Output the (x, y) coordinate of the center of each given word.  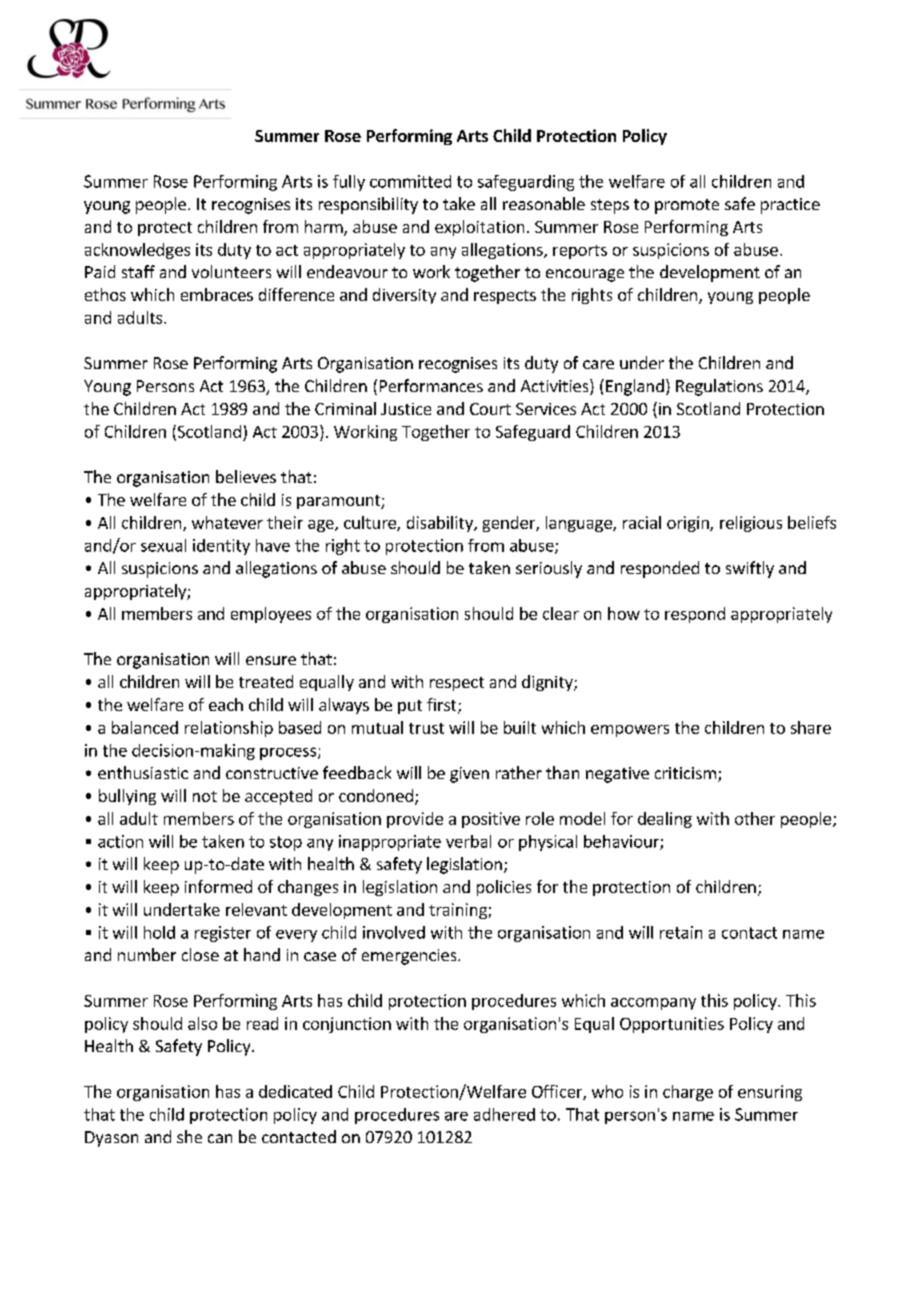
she (189, 1136)
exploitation (479, 228)
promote (687, 206)
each (226, 704)
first (443, 706)
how (624, 613)
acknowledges (137, 251)
